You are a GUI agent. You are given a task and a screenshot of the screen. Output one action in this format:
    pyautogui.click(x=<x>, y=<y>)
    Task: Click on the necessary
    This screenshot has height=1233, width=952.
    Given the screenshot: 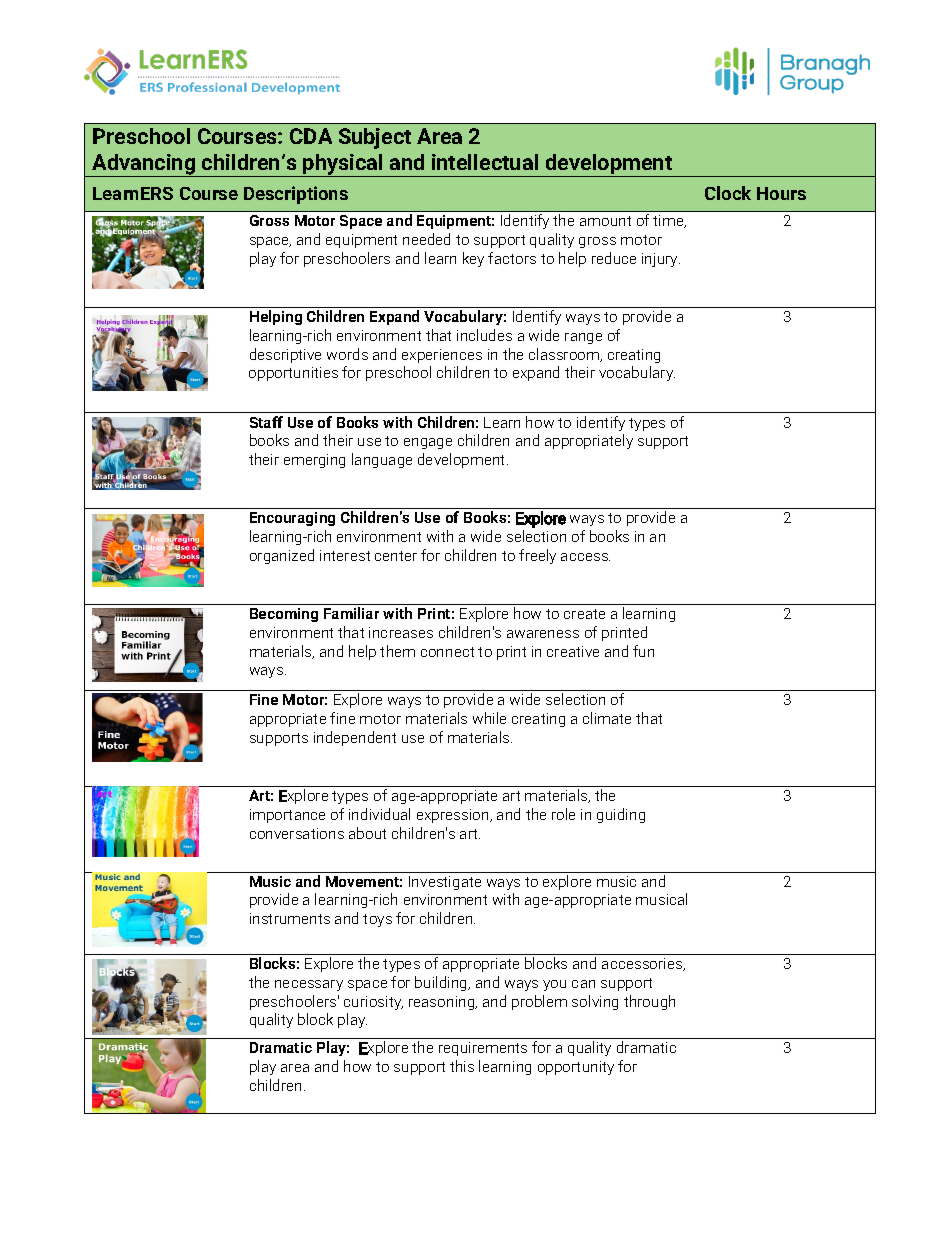 What is the action you would take?
    pyautogui.click(x=309, y=985)
